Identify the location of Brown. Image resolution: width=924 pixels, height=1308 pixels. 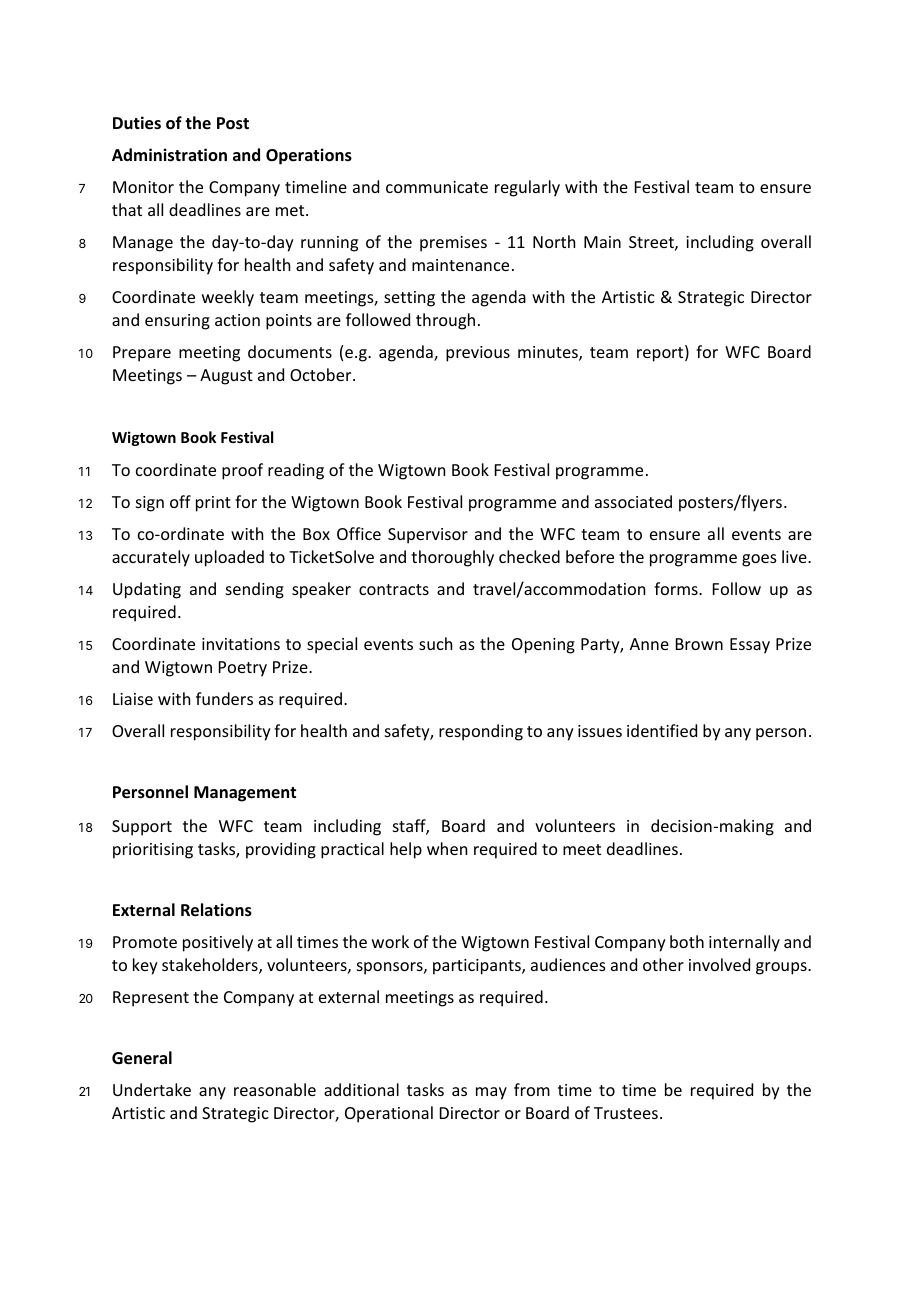
(699, 644).
